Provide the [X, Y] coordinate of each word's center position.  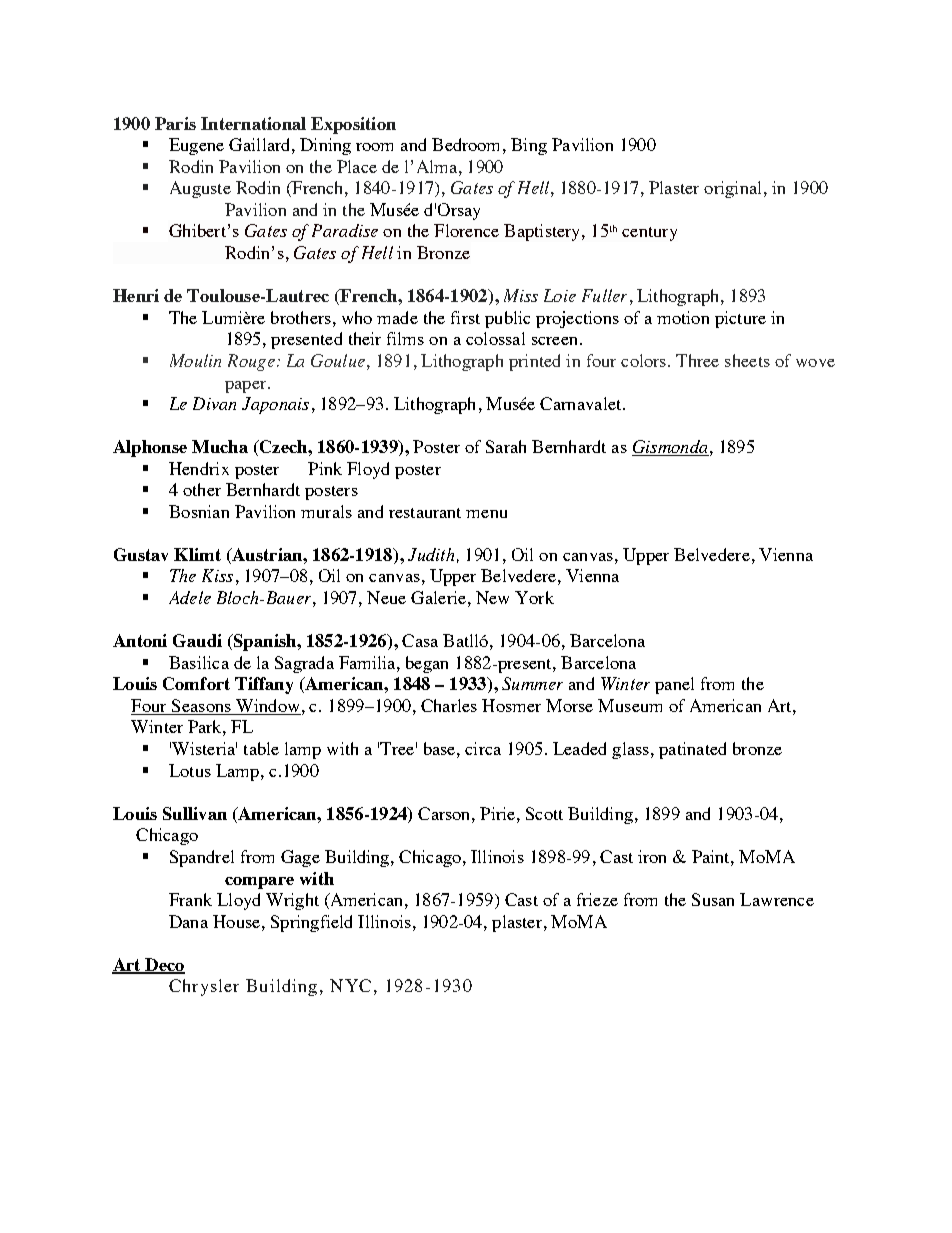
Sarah [506, 446]
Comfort [196, 683]
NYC [350, 985]
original [732, 189]
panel [674, 685]
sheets [747, 360]
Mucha [220, 446]
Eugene [196, 146]
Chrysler [204, 987]
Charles [449, 705]
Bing [529, 146]
